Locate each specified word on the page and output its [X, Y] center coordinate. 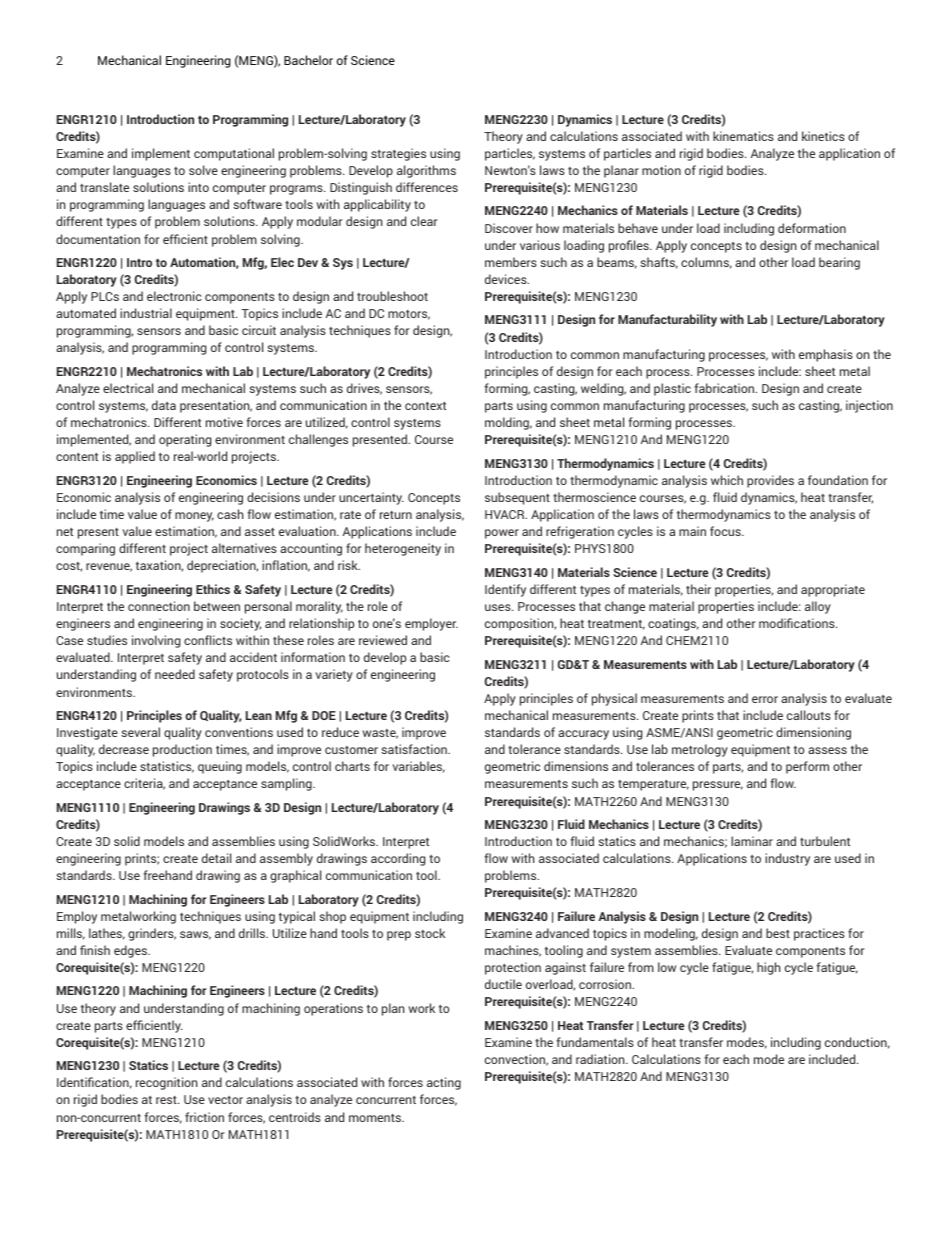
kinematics [743, 136]
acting [444, 1083]
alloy [818, 607]
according [398, 859]
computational [234, 154]
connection [159, 606]
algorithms [426, 171]
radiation [601, 1059]
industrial [146, 313]
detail [216, 858]
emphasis [826, 355]
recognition [166, 1083]
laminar [752, 841]
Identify [505, 590]
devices [507, 279]
